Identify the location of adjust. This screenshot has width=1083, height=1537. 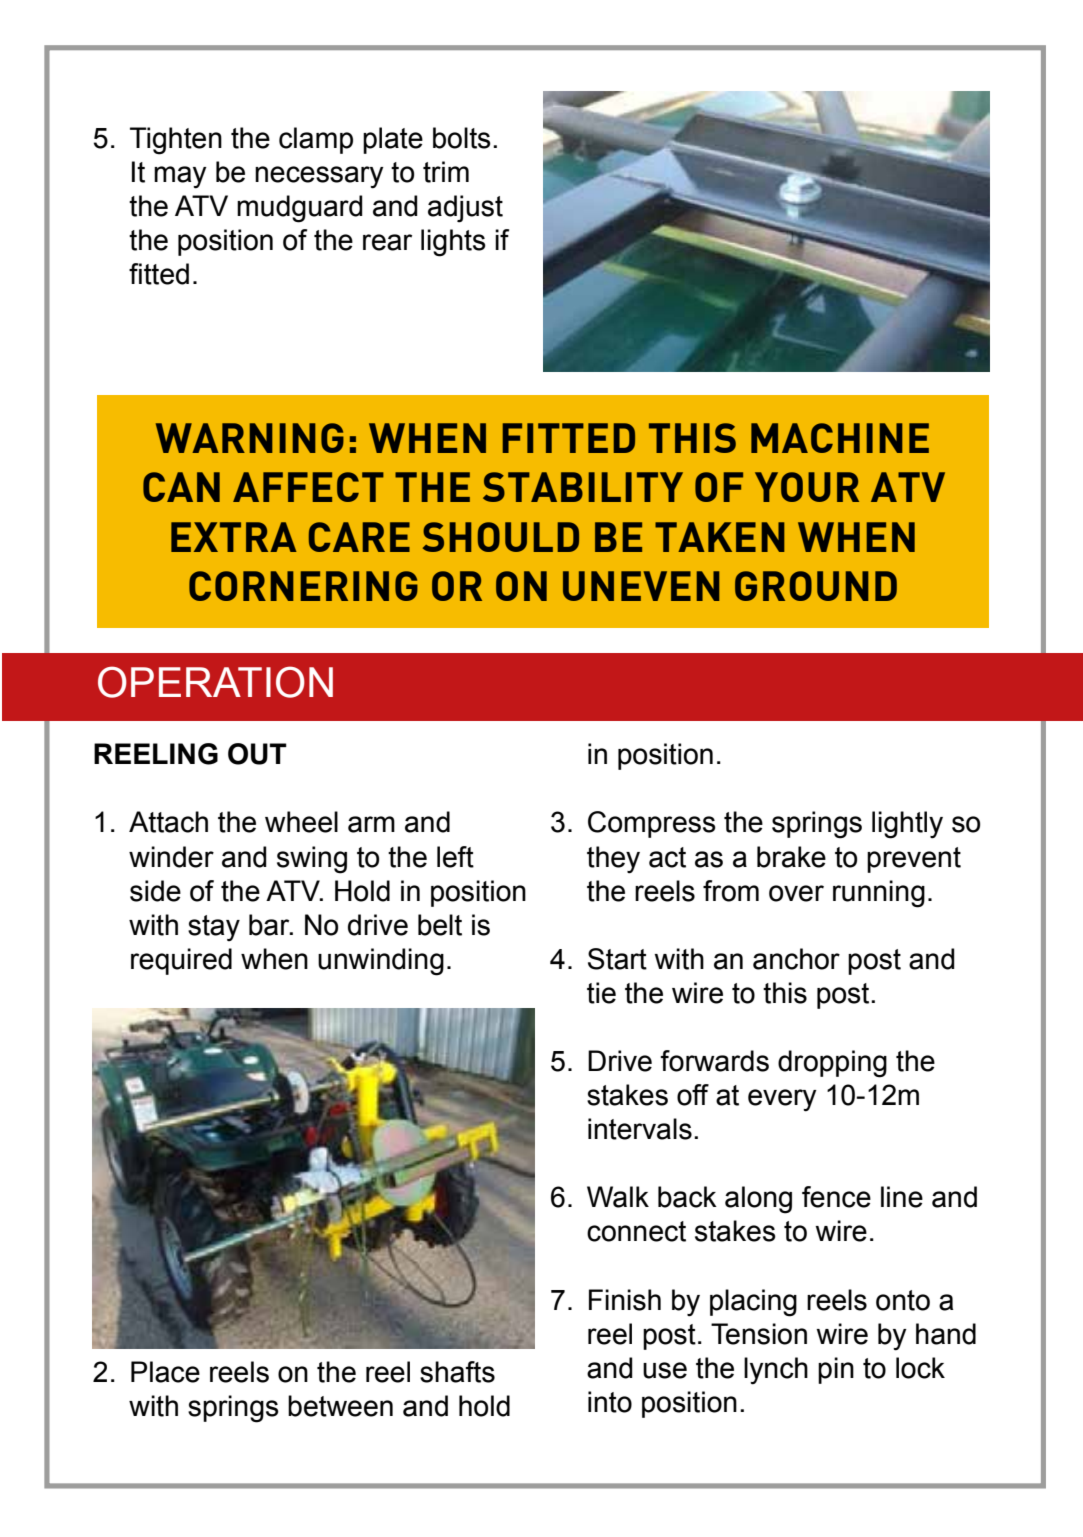
(465, 209).
